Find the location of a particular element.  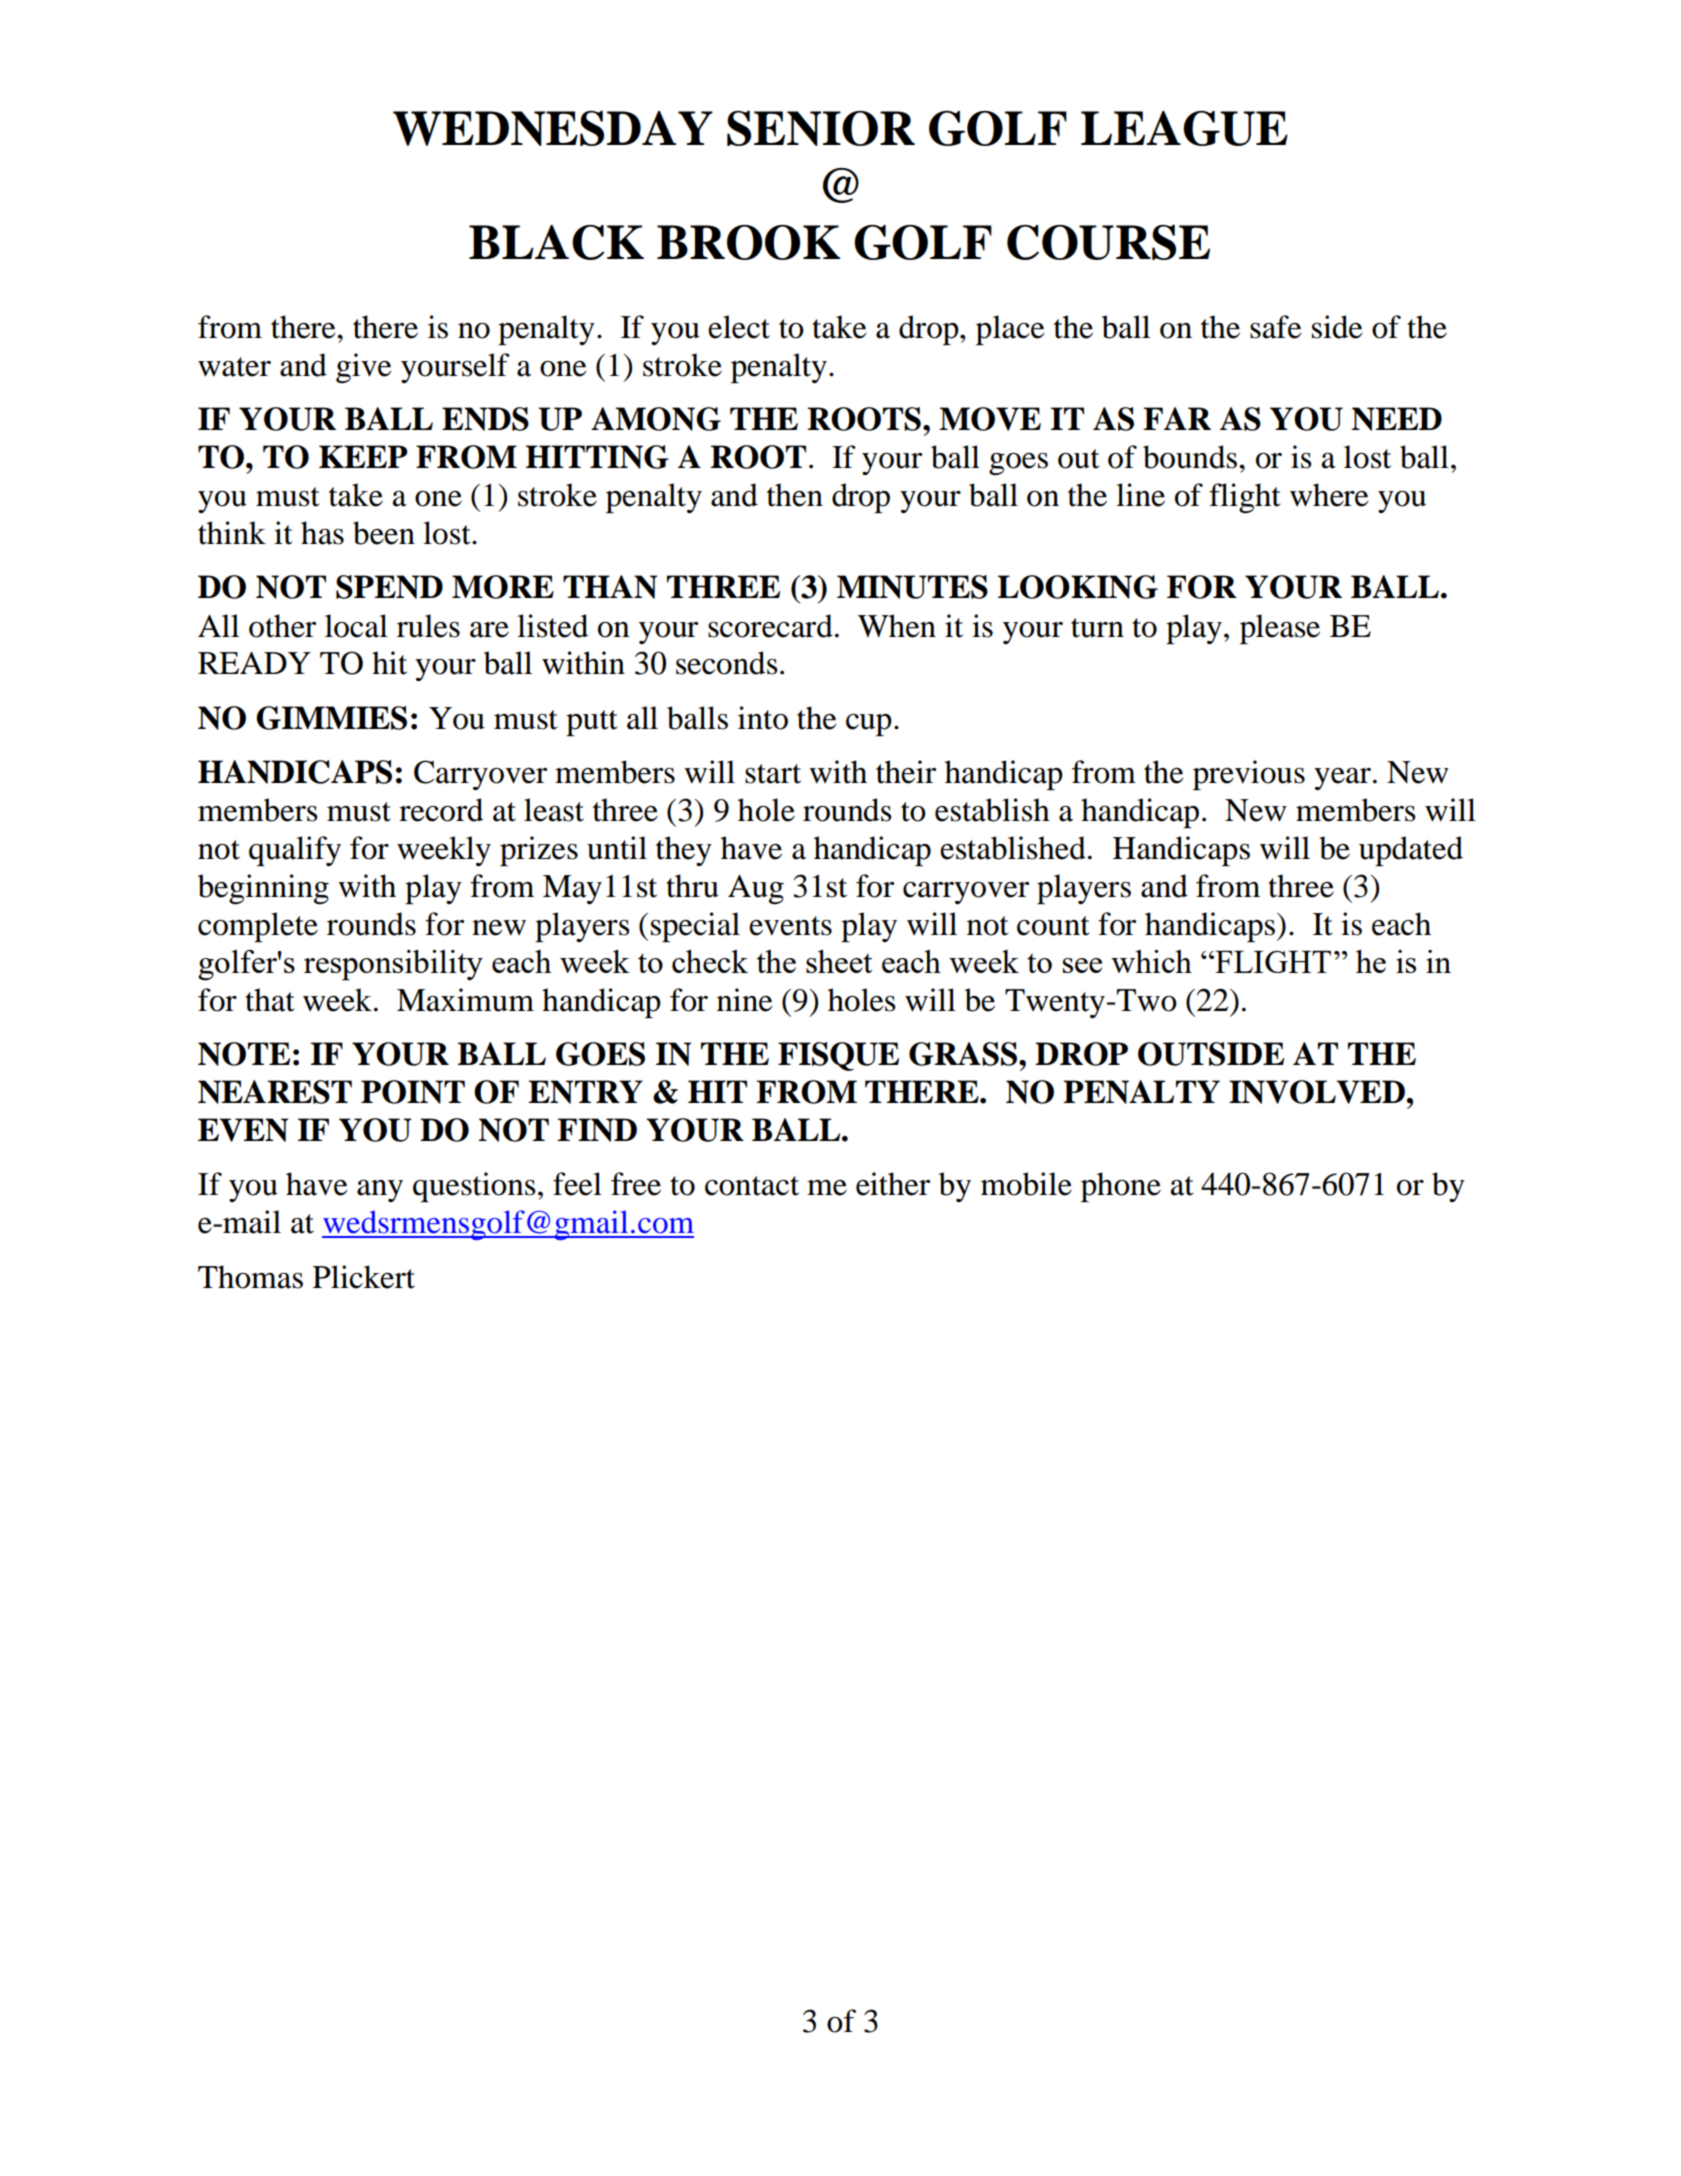

WEDNESDAY is located at coordinates (553, 128).
